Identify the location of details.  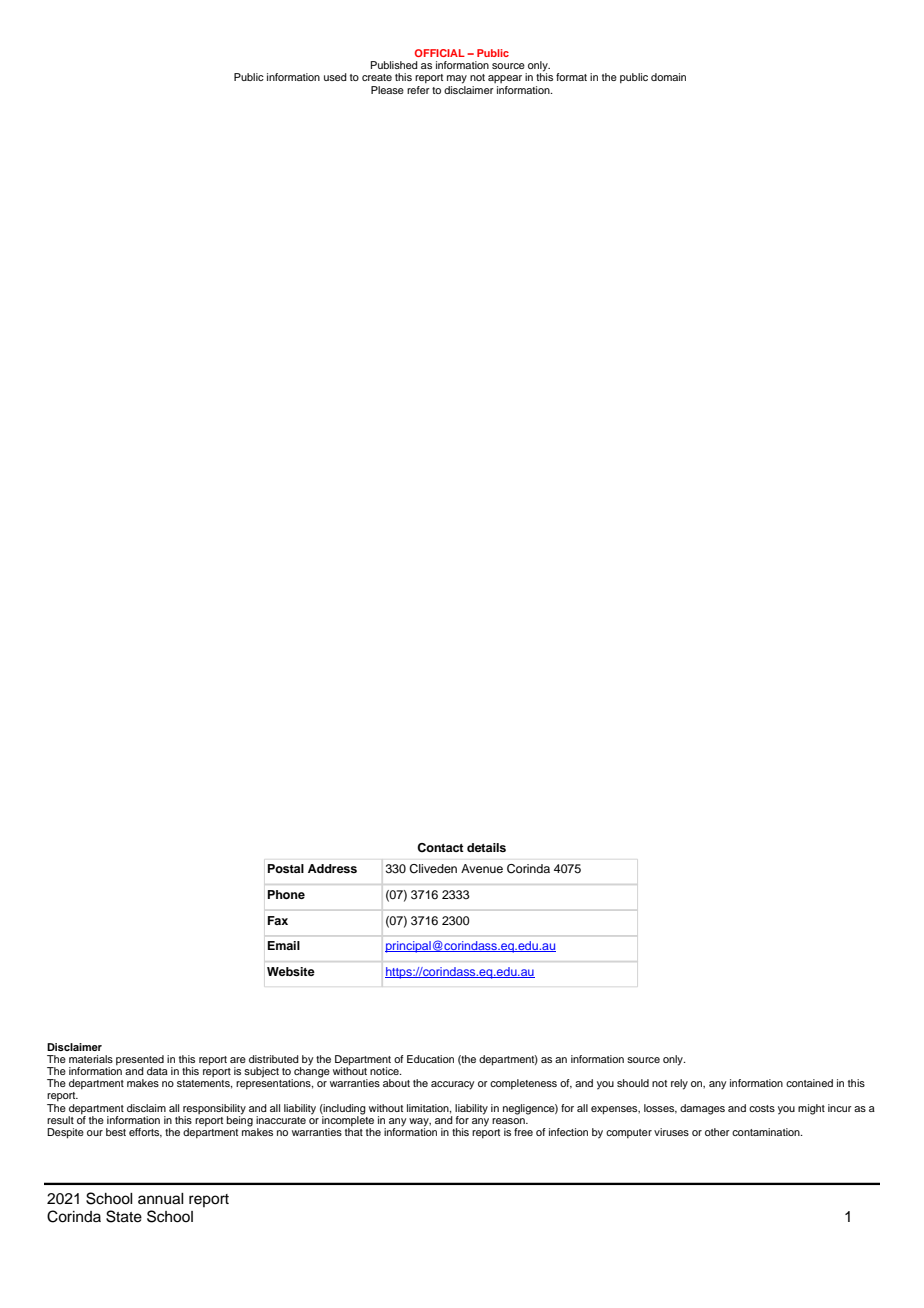
(486, 847).
